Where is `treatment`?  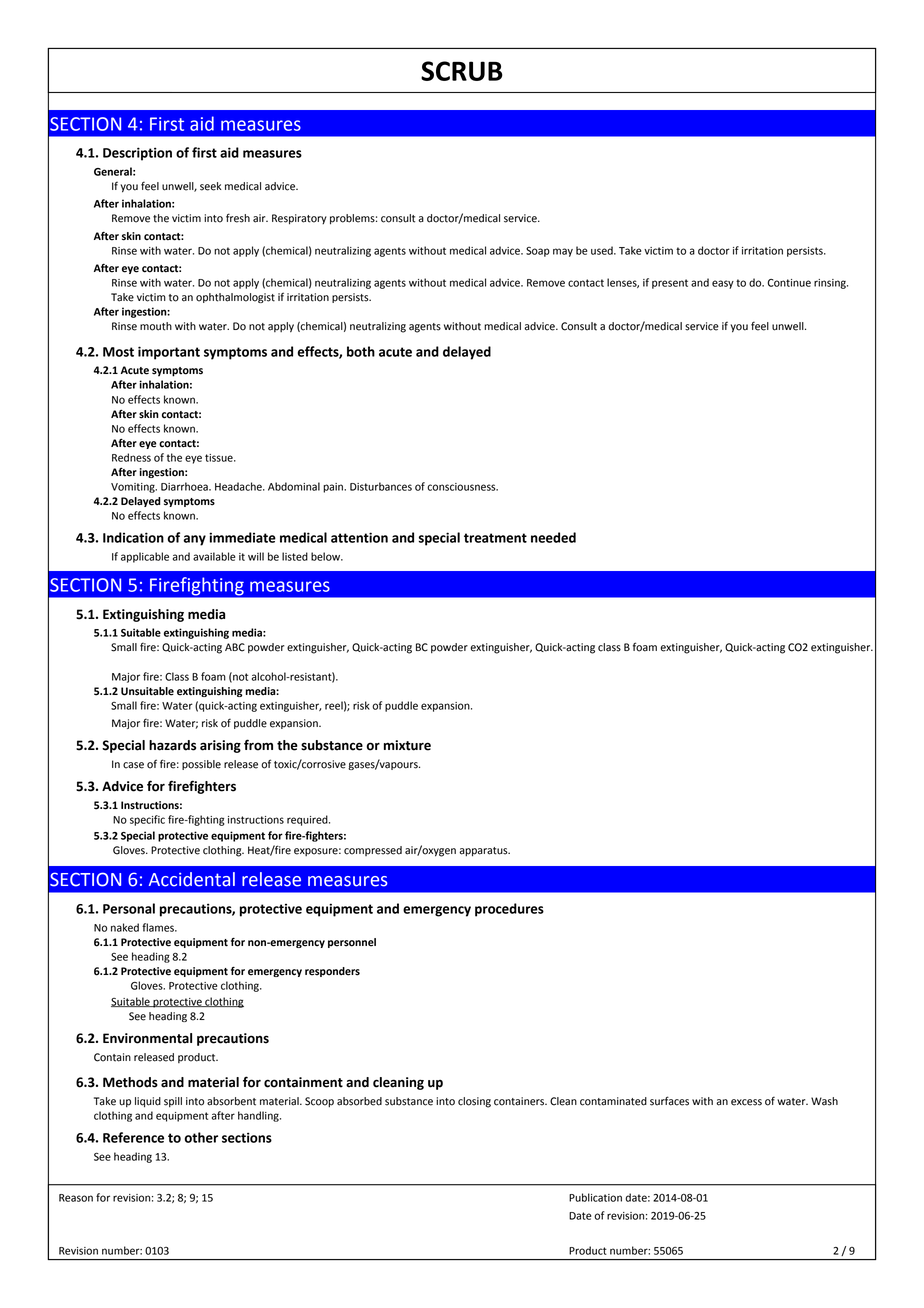
treatment is located at coordinates (495, 538).
